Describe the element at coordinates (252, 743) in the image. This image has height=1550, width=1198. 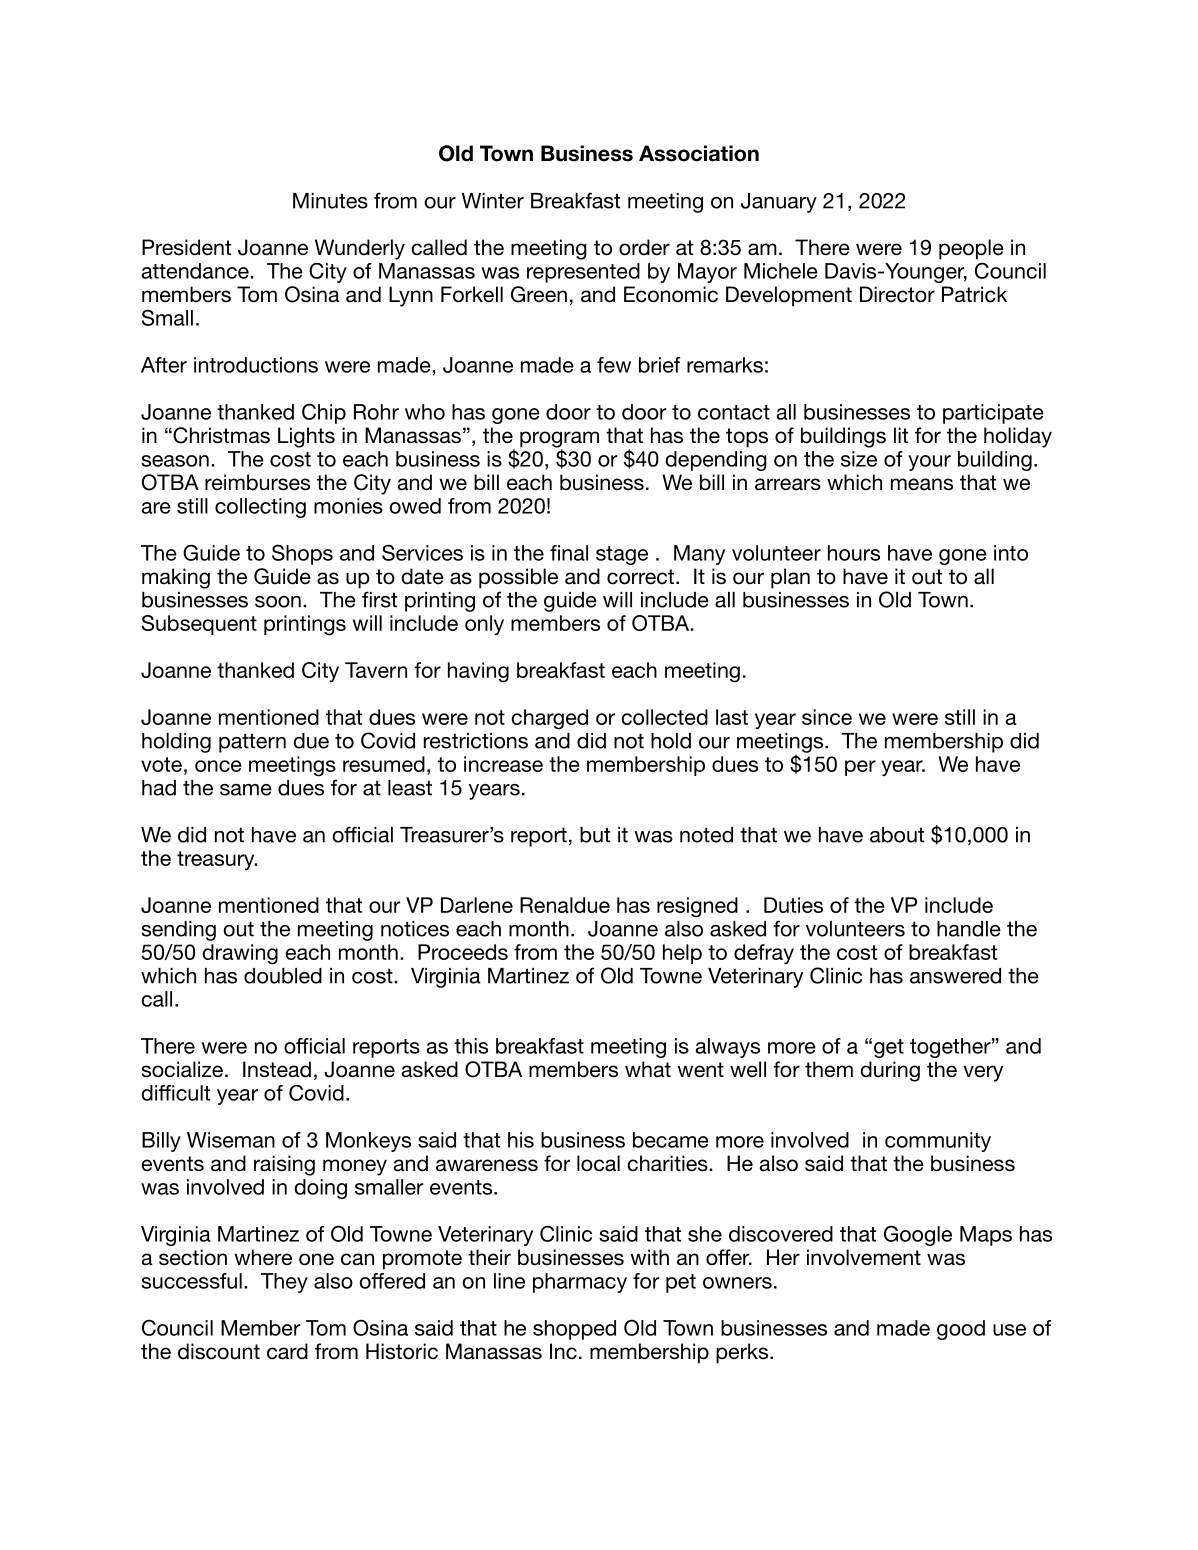
I see `pattern` at that location.
